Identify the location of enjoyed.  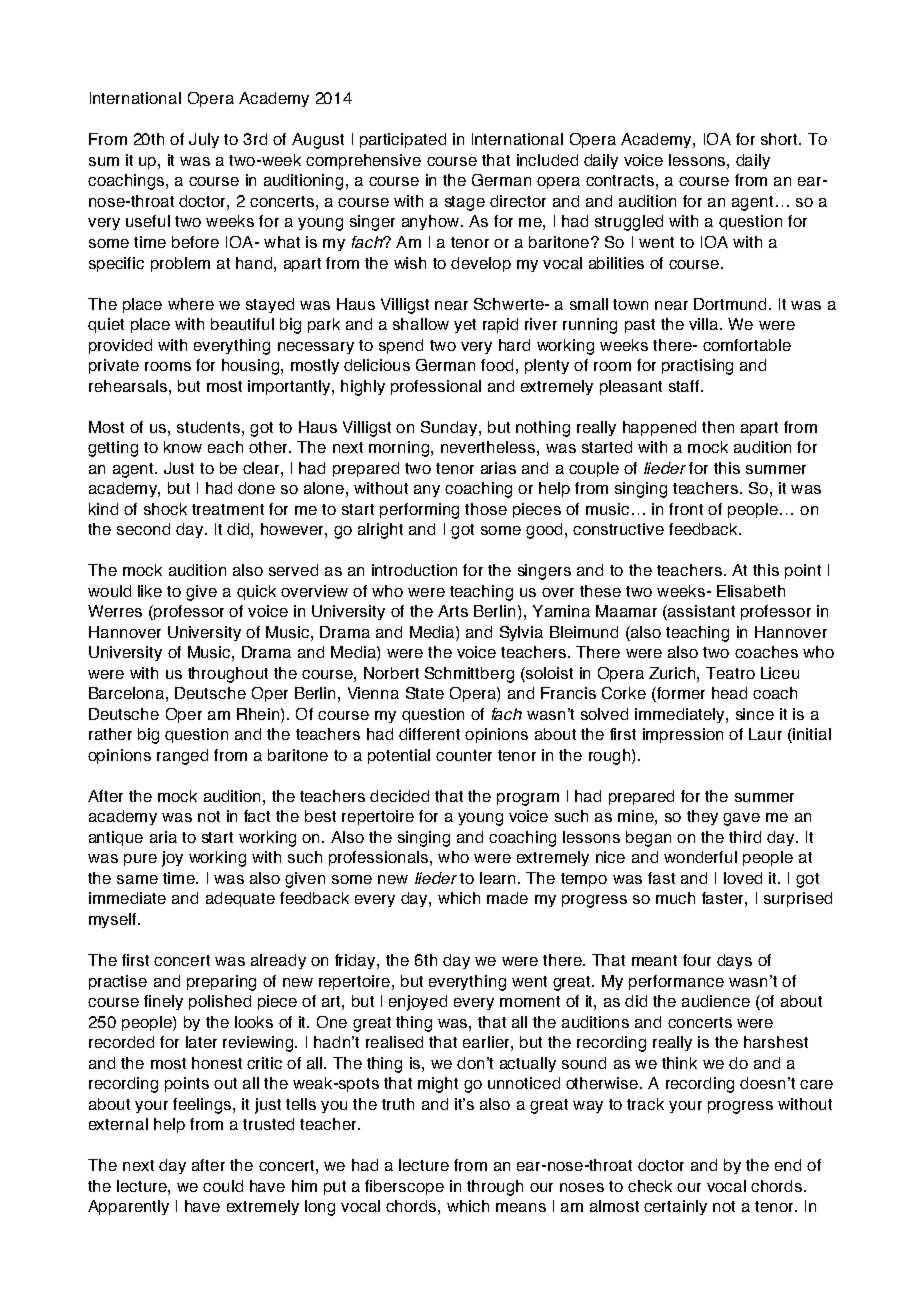
(418, 1003).
